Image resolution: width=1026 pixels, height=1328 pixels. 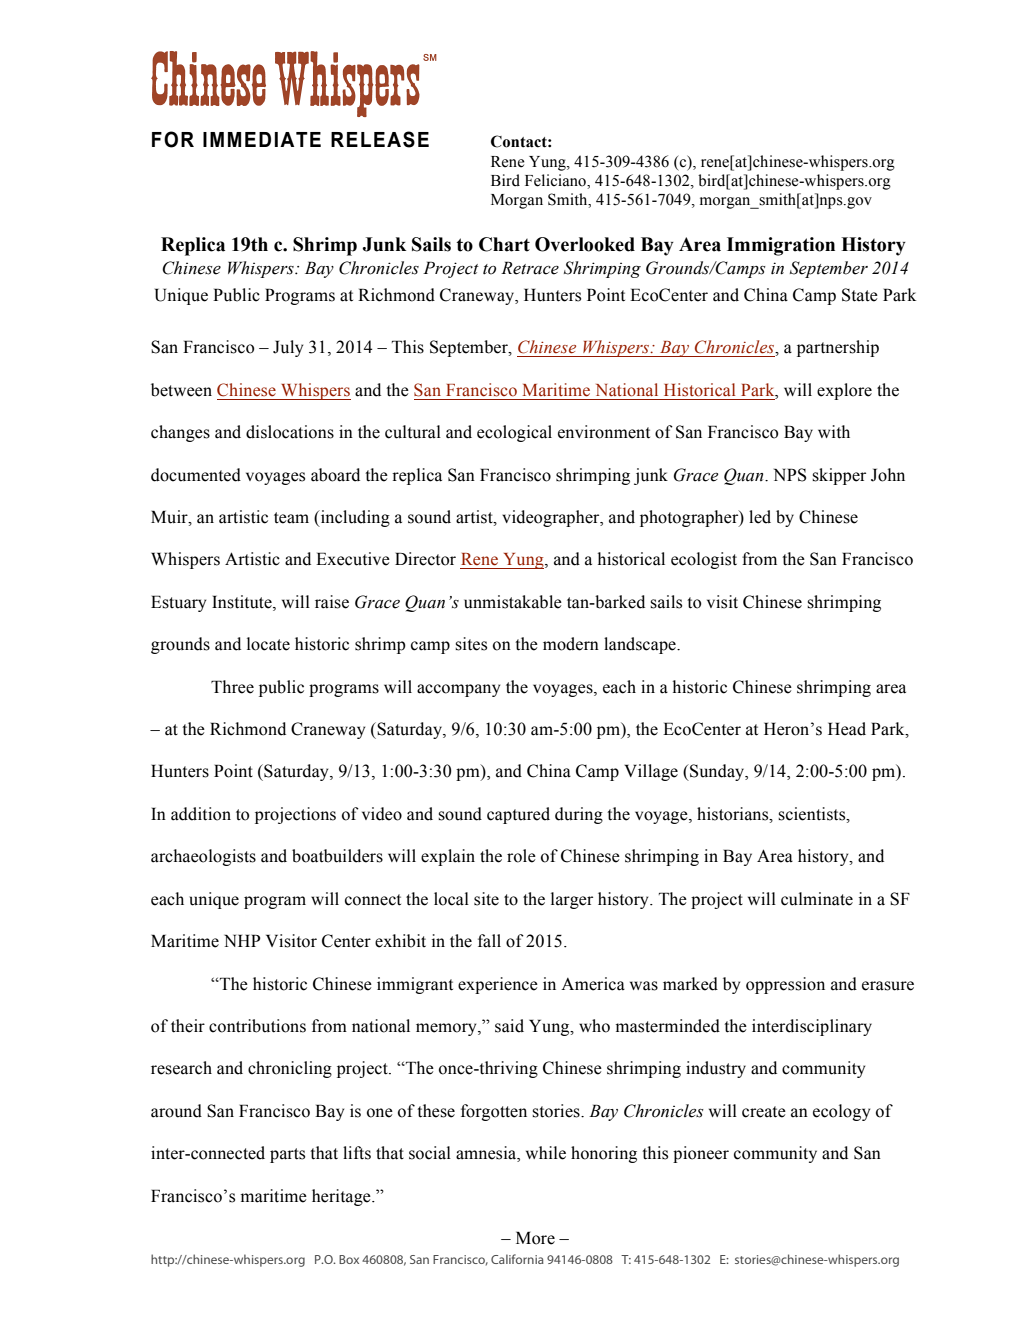 What do you see at coordinates (521, 856) in the screenshot?
I see `role` at bounding box center [521, 856].
